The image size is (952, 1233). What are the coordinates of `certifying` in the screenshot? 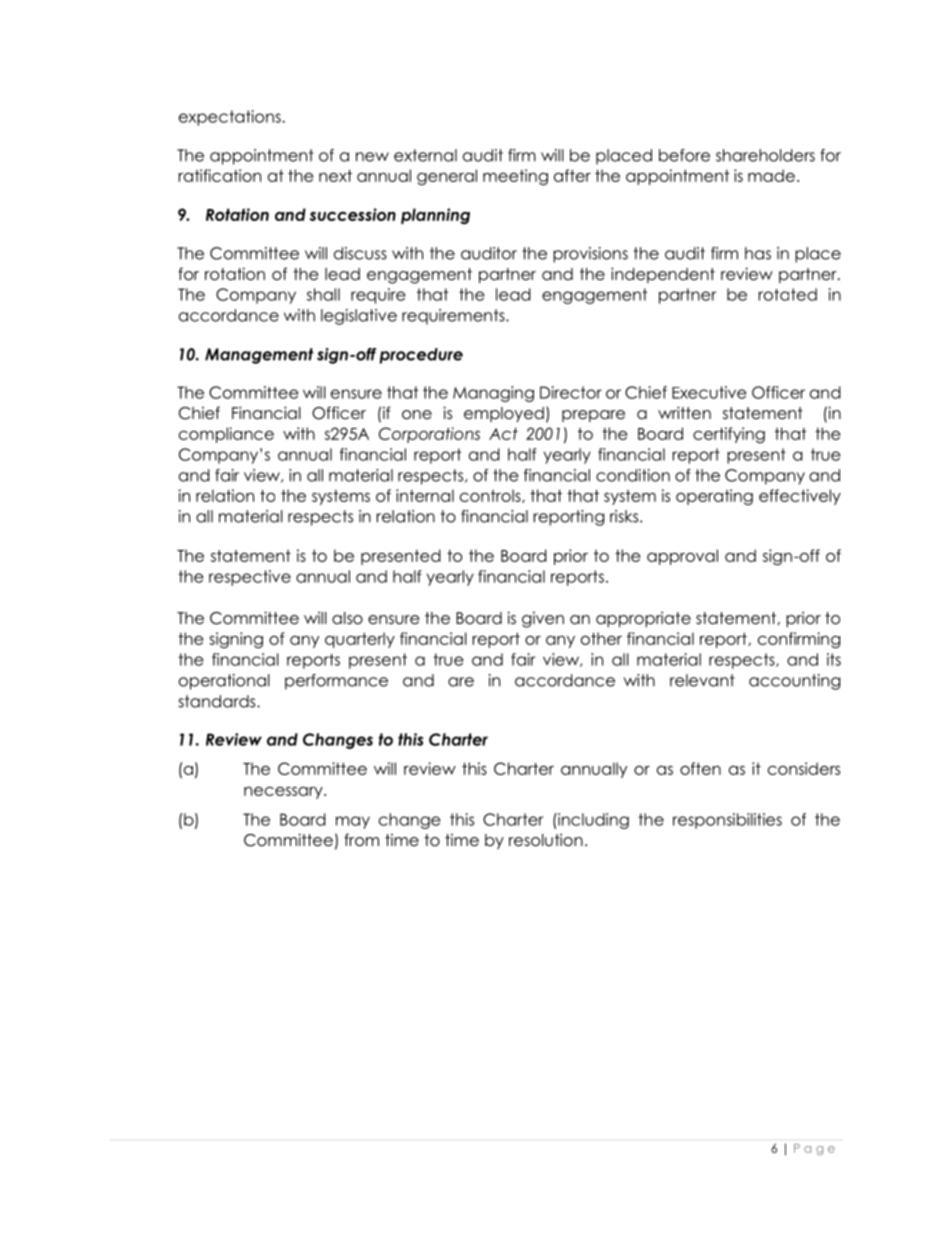 It's located at (729, 435).
